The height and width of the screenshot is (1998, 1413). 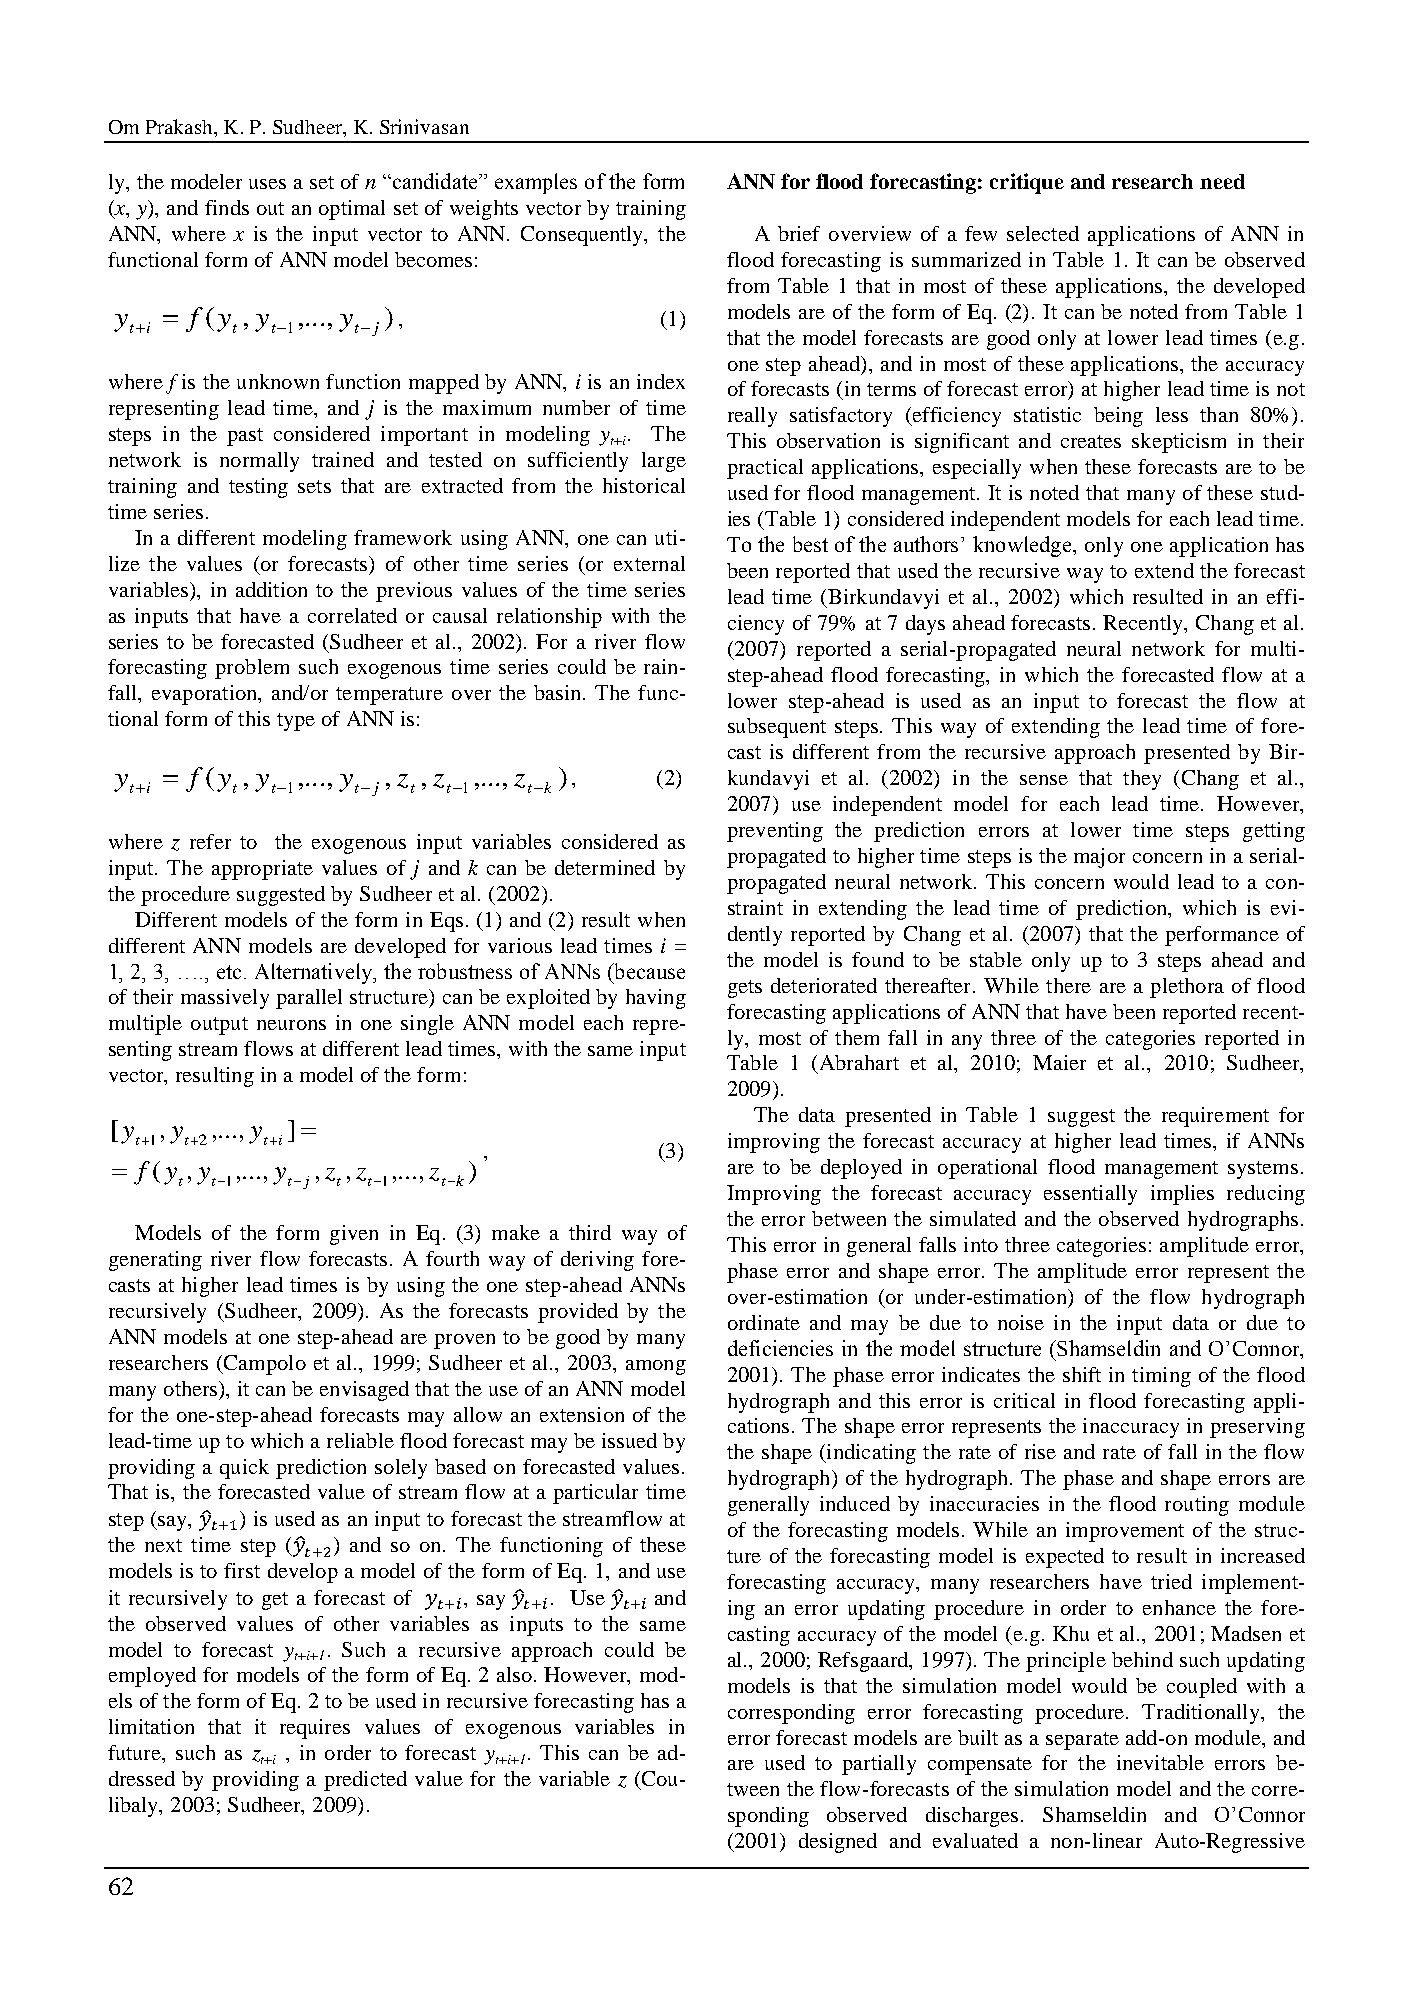 I want to click on uses, so click(x=267, y=184).
